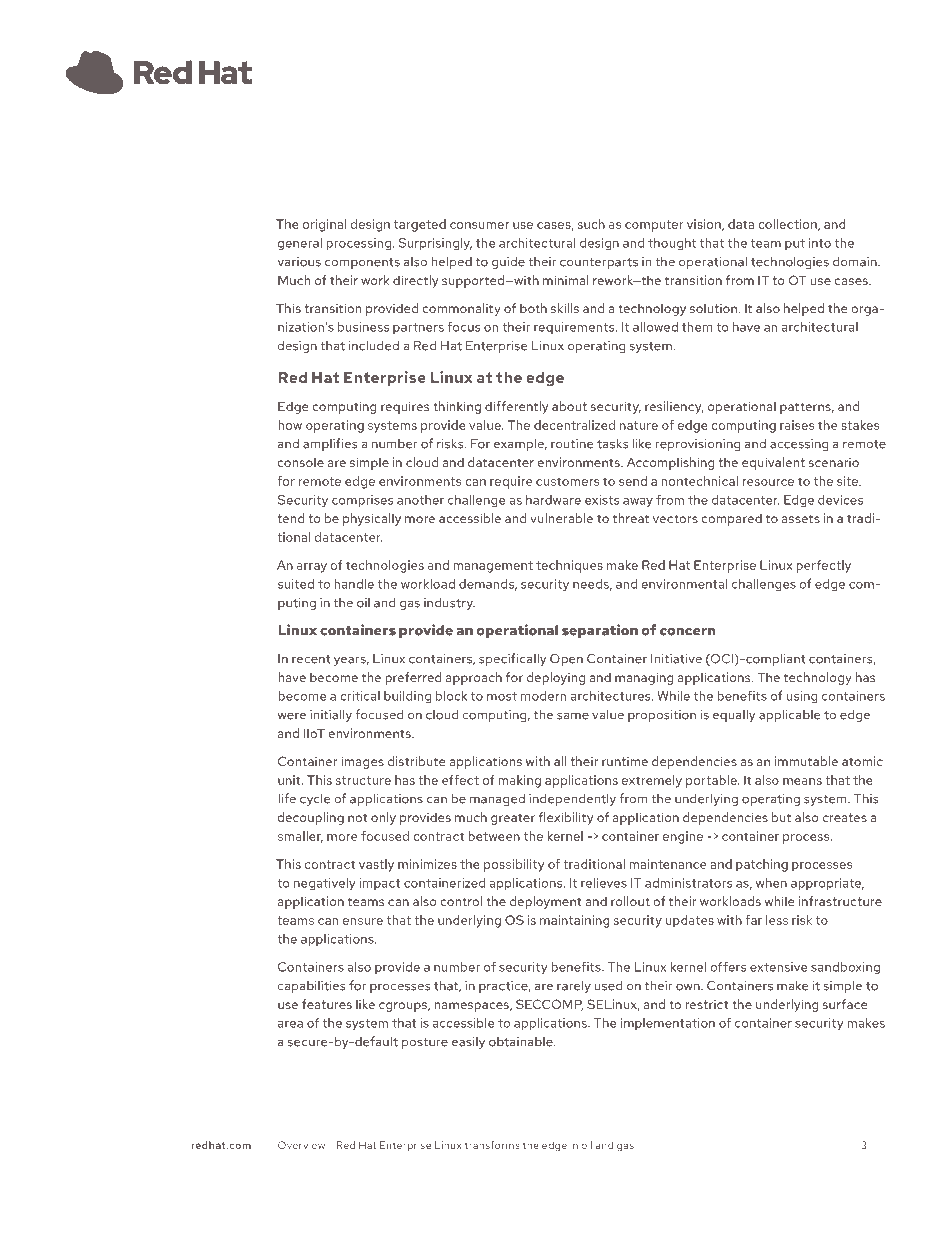  What do you see at coordinates (556, 678) in the page?
I see `deploying` at bounding box center [556, 678].
